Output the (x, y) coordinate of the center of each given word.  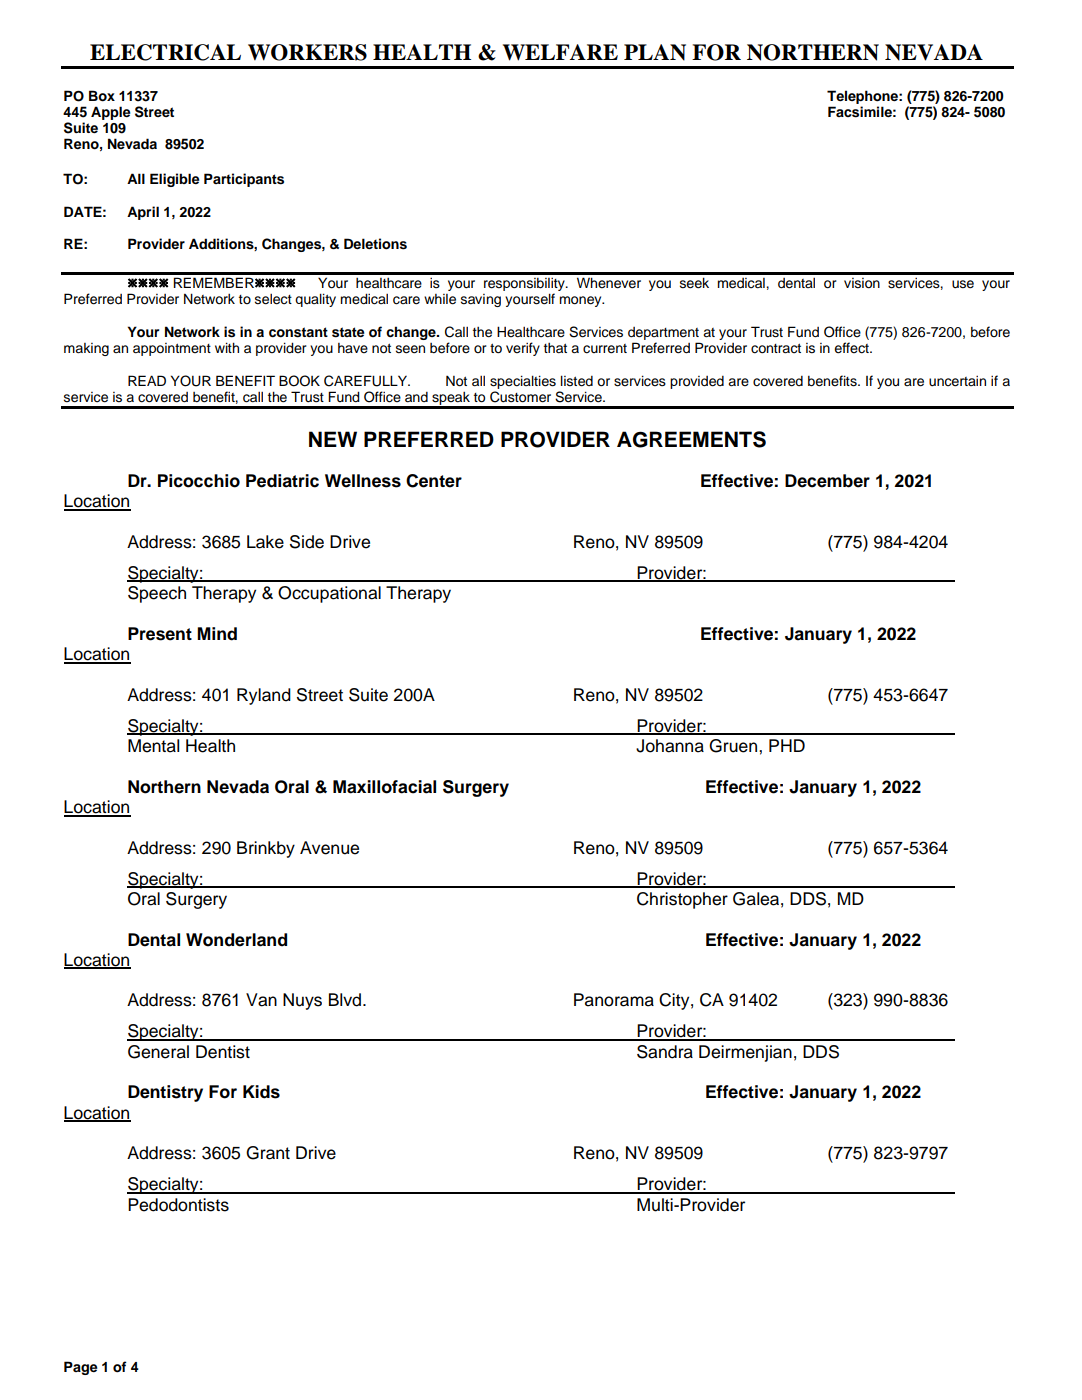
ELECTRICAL (165, 52)
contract (776, 348)
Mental (153, 746)
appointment (172, 349)
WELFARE (560, 52)
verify (523, 349)
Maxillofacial (384, 787)
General (158, 1052)
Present (160, 634)
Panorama (614, 1000)
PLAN (655, 52)
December (827, 481)
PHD (787, 745)
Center (434, 481)
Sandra (665, 1052)
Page (81, 1368)
